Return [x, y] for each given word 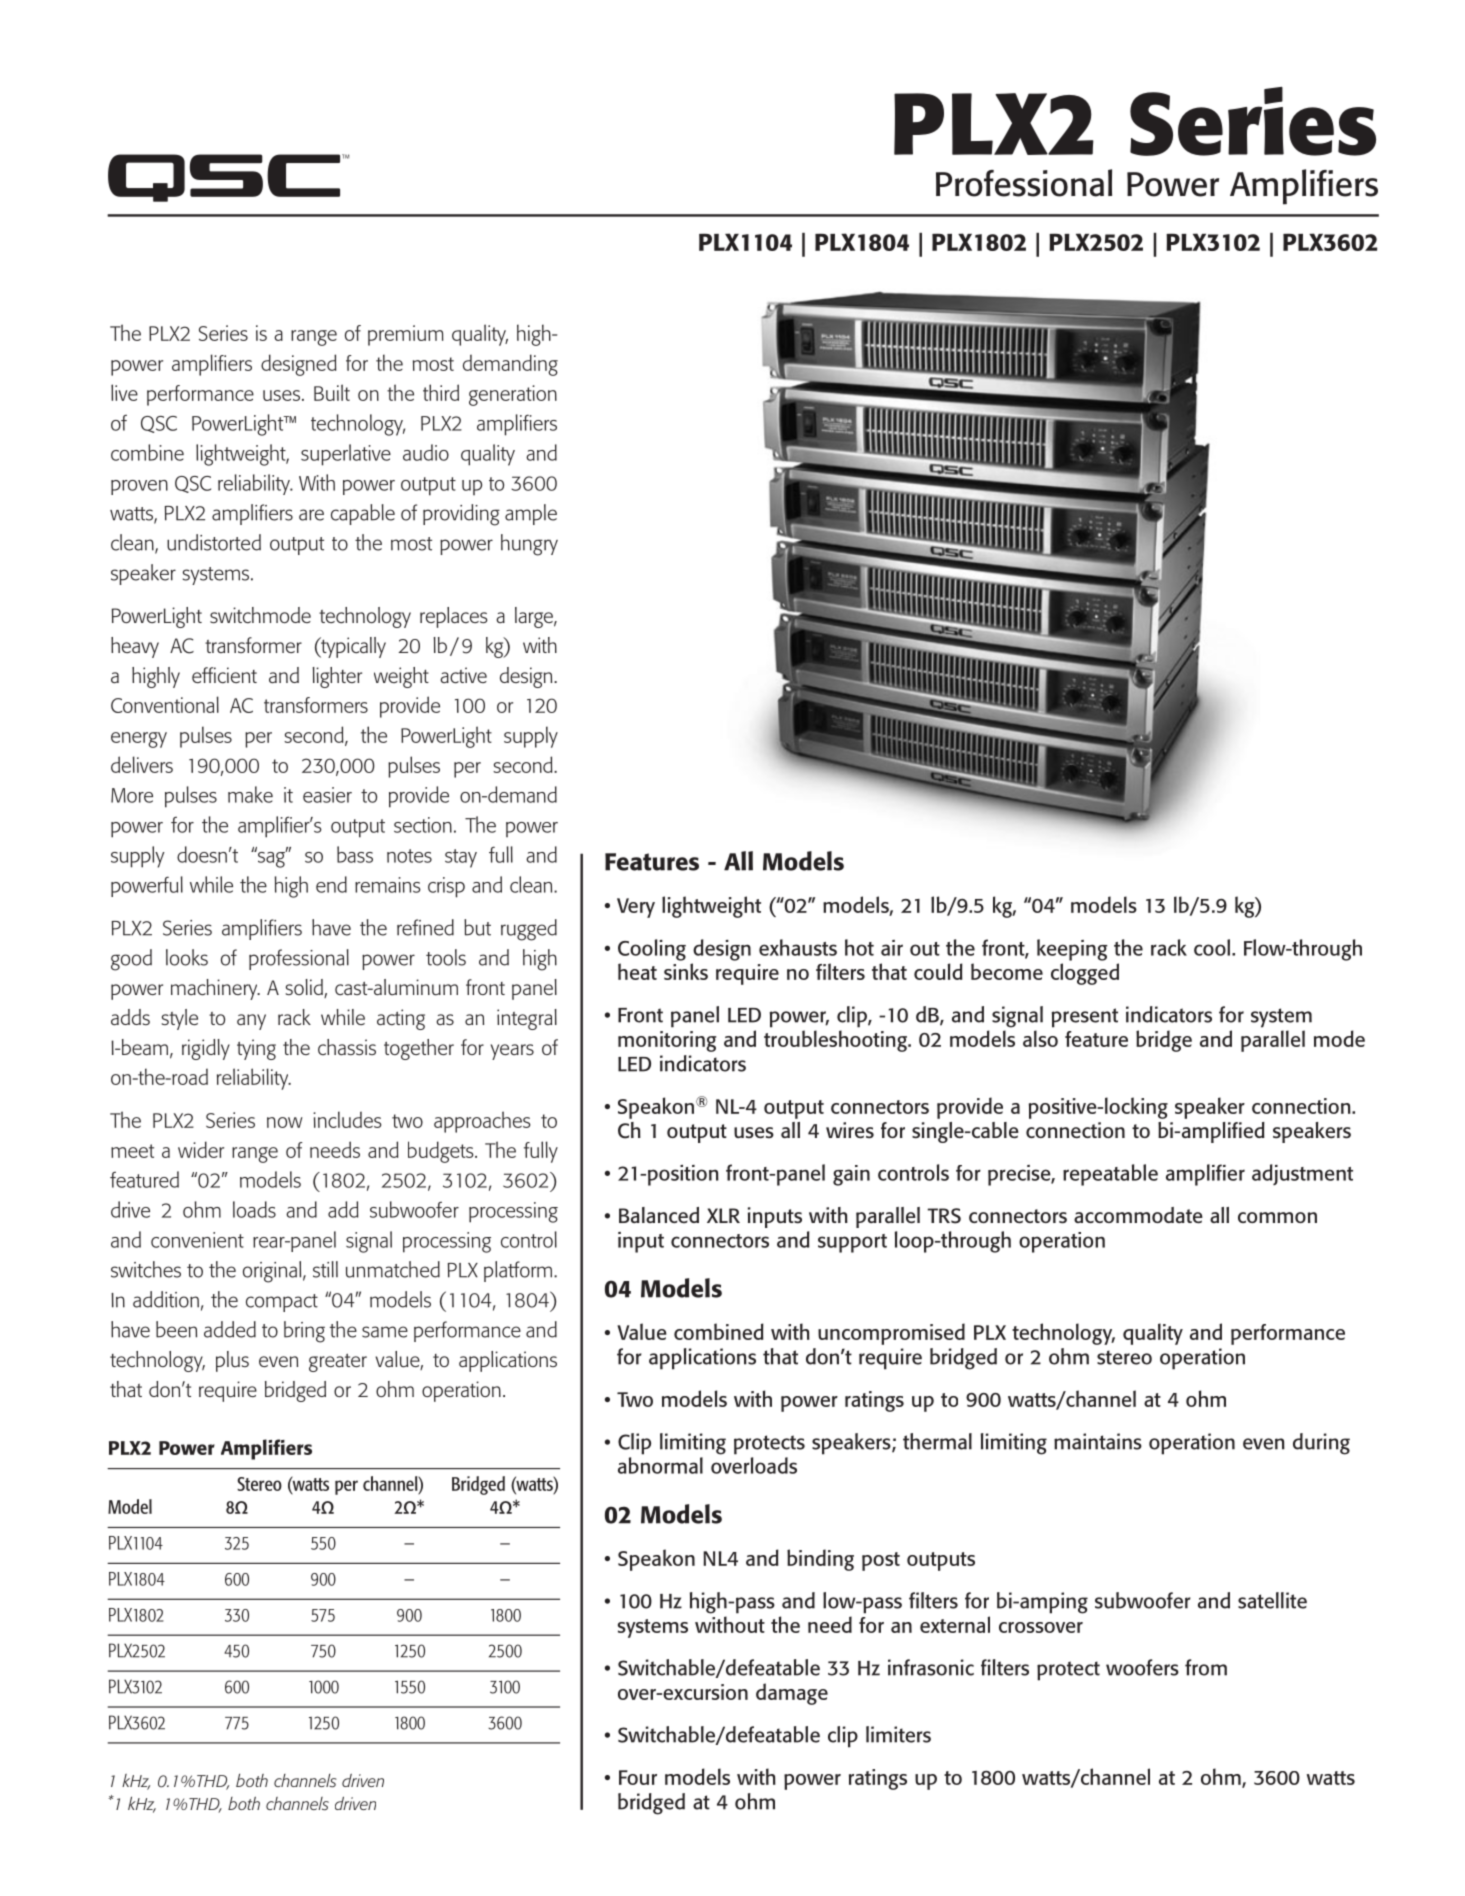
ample [531, 514]
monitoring [667, 1041]
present [1085, 1018]
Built [332, 392]
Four [638, 1777]
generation [513, 395]
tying [256, 1049]
